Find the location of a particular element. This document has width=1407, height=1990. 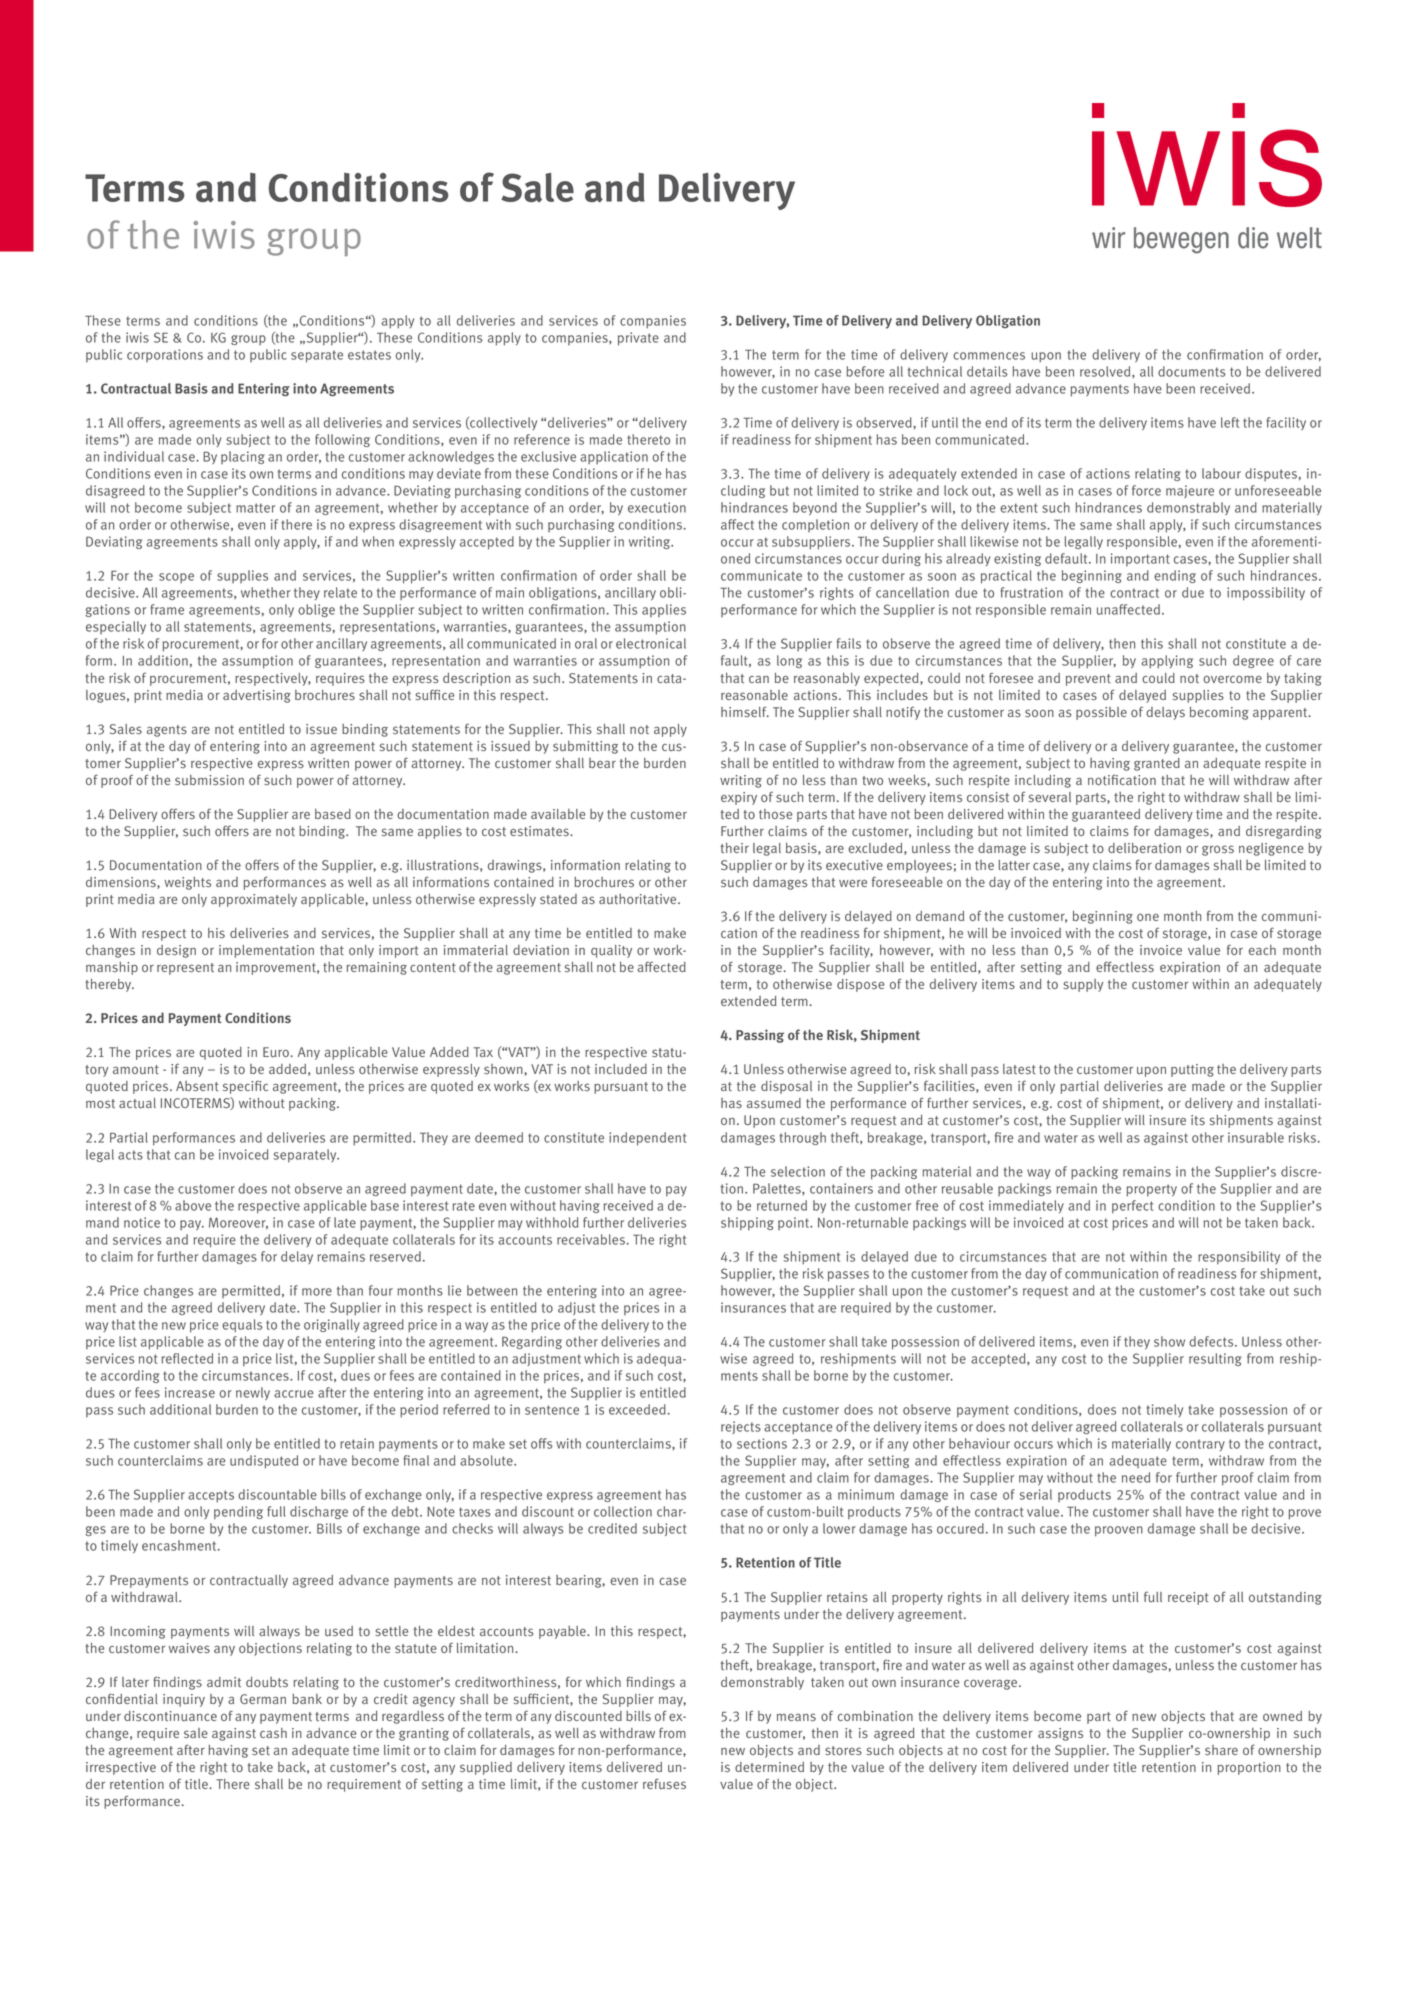

resolved is located at coordinates (1106, 372).
